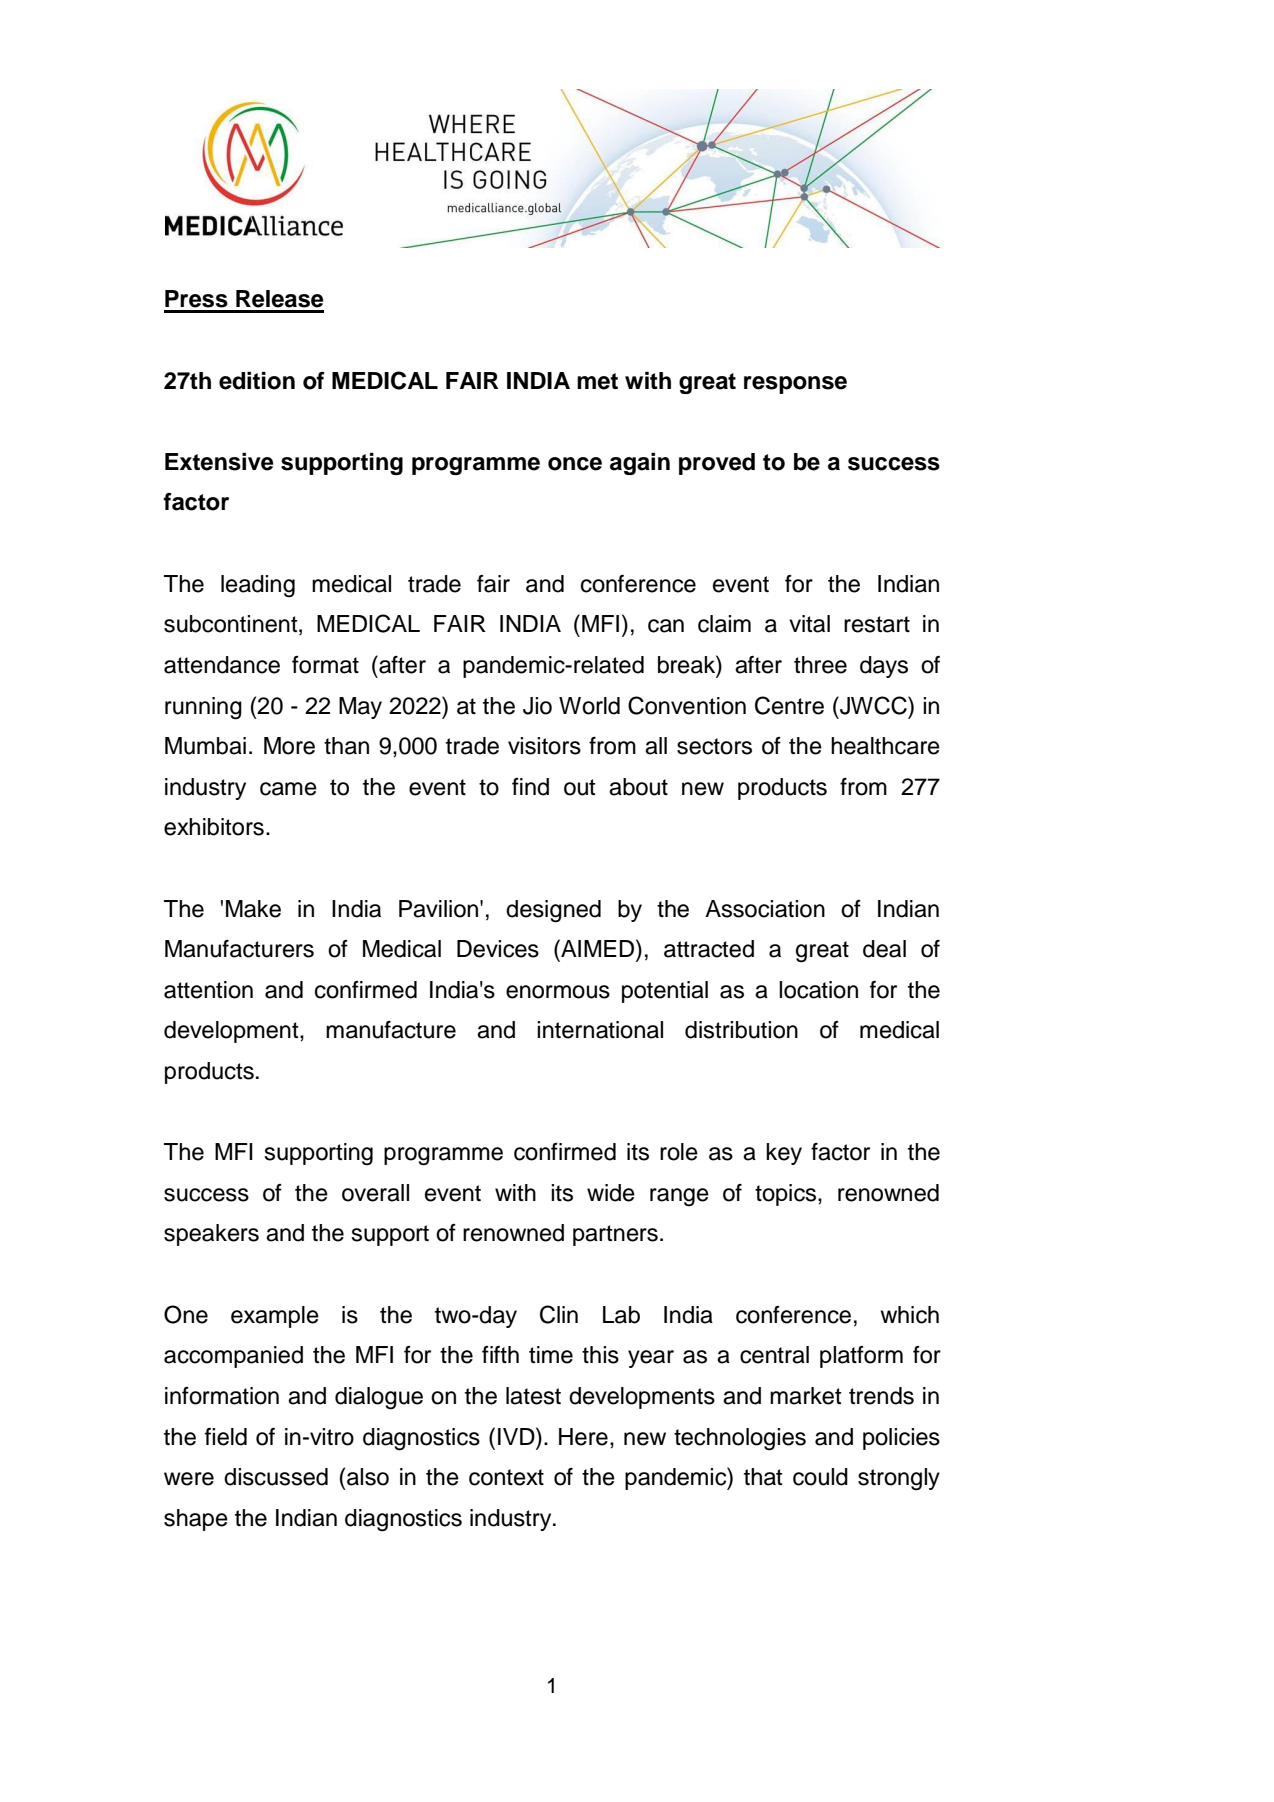  I want to click on vital, so click(809, 624).
